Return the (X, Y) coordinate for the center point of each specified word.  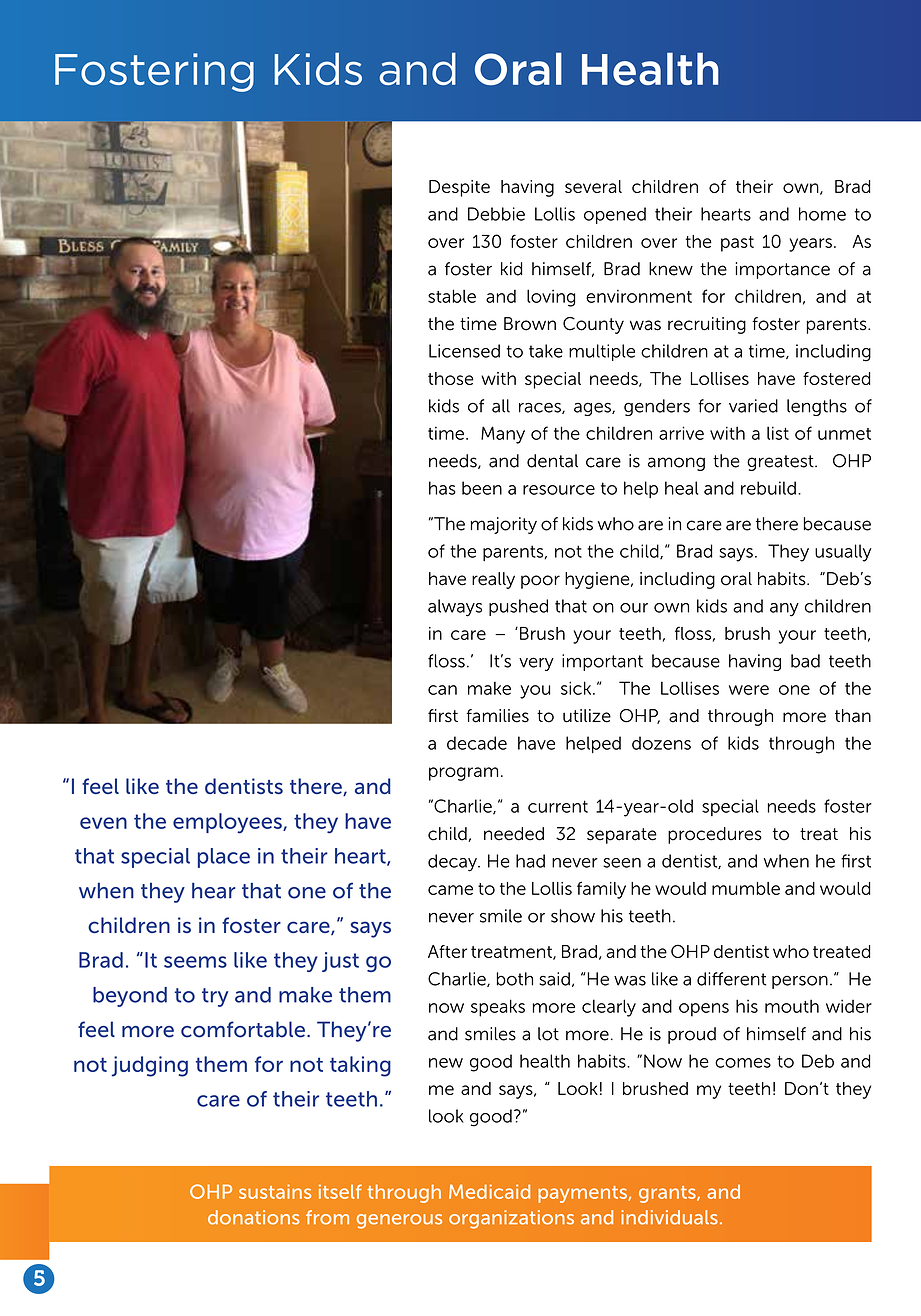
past (737, 244)
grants (668, 1194)
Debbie (496, 214)
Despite (459, 188)
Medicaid (489, 1191)
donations (254, 1217)
